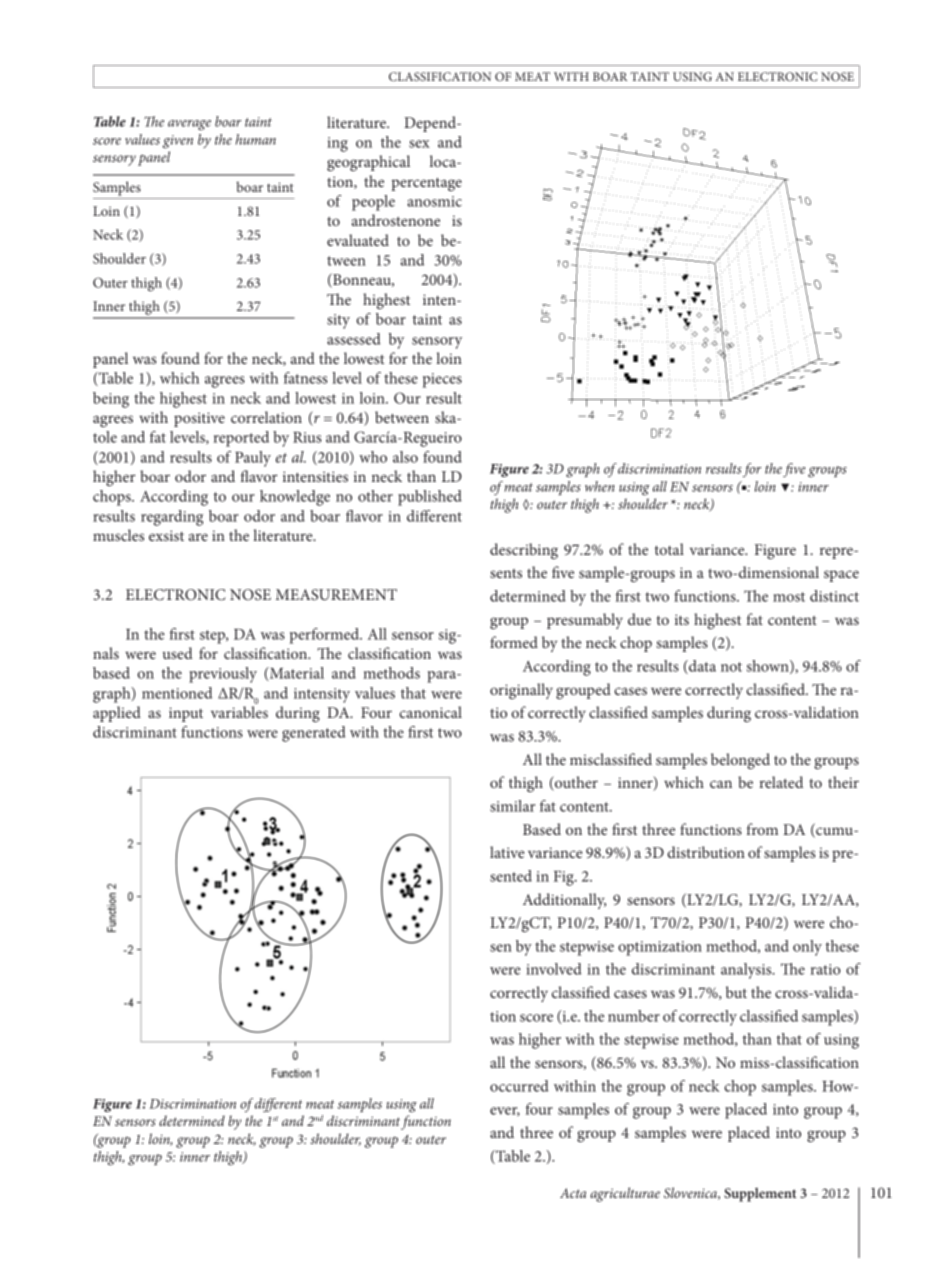 The height and width of the image is (1278, 952). What do you see at coordinates (760, 1195) in the image?
I see `Supplement` at bounding box center [760, 1195].
